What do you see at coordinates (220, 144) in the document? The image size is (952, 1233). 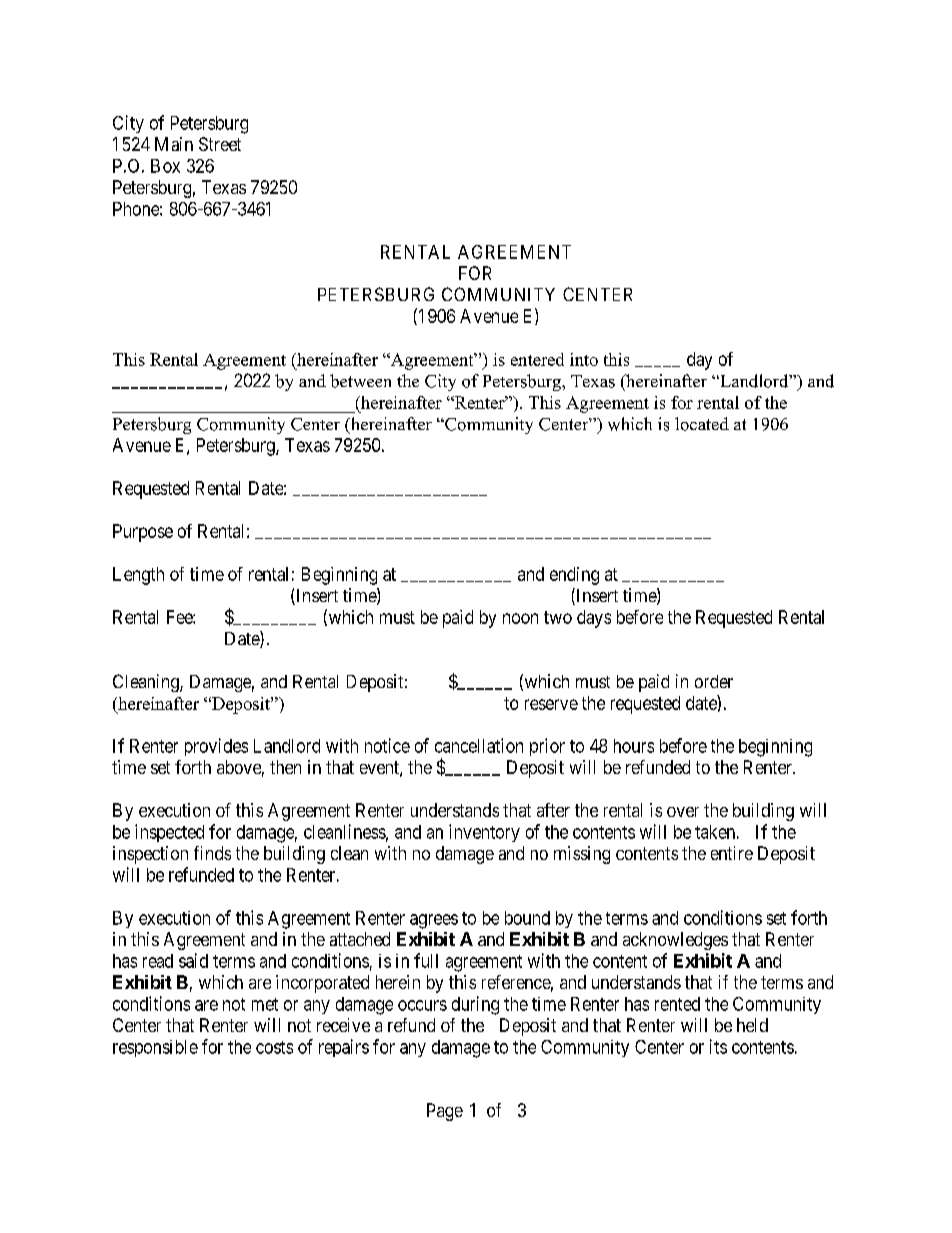 I see `Street` at bounding box center [220, 144].
